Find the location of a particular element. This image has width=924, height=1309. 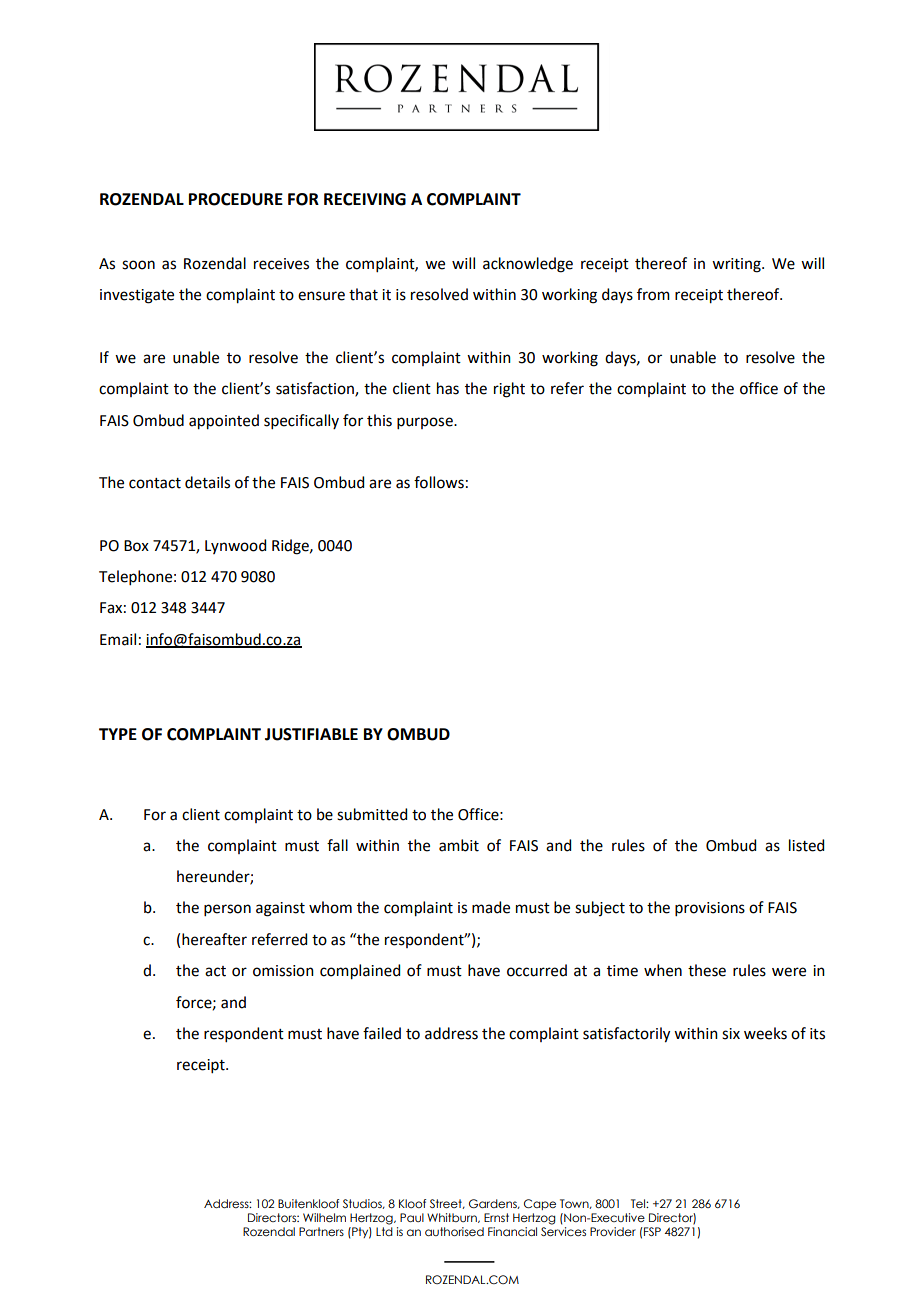

writing is located at coordinates (737, 265).
